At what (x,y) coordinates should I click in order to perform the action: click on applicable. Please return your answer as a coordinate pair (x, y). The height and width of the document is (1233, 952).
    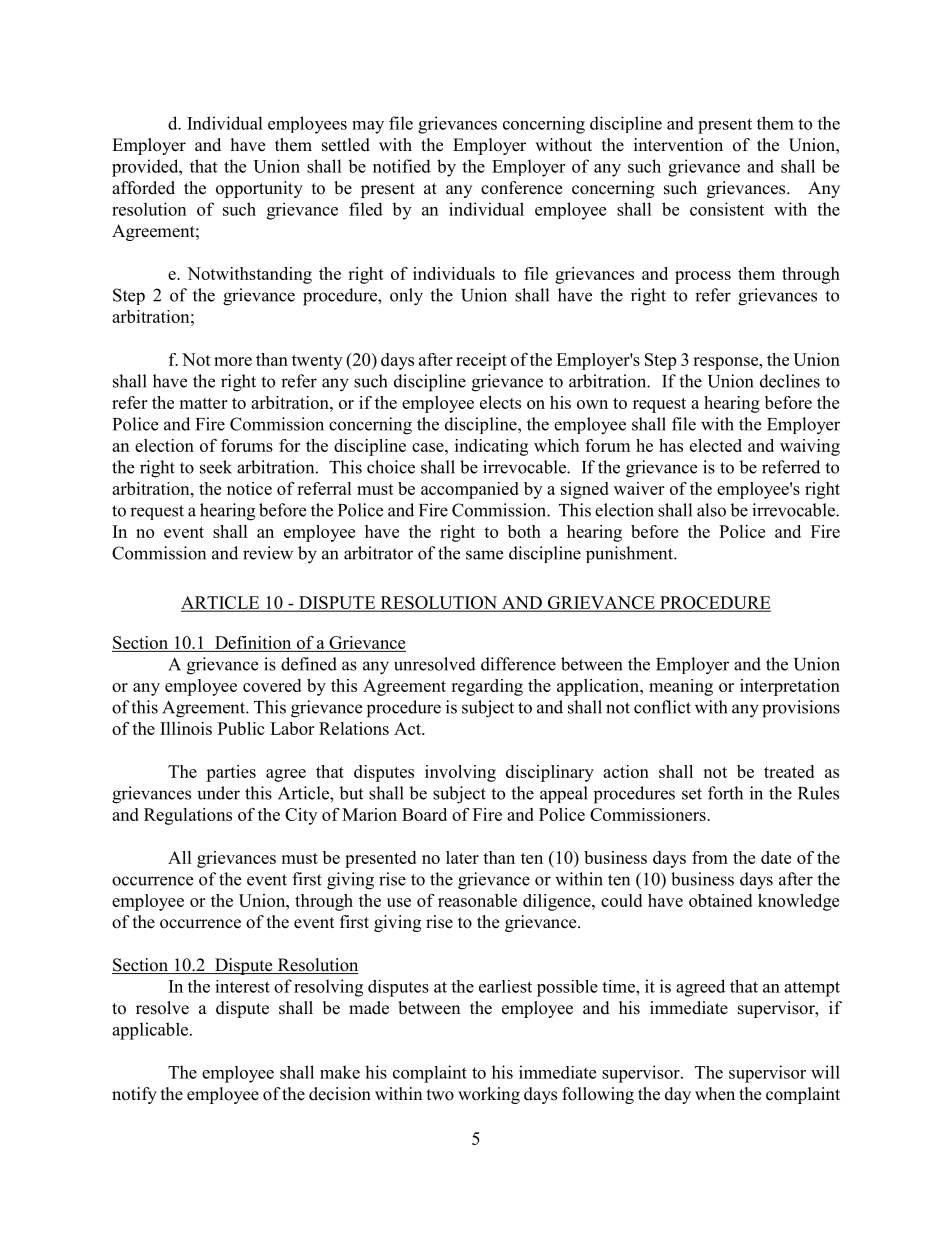
    Looking at the image, I should click on (151, 1031).
